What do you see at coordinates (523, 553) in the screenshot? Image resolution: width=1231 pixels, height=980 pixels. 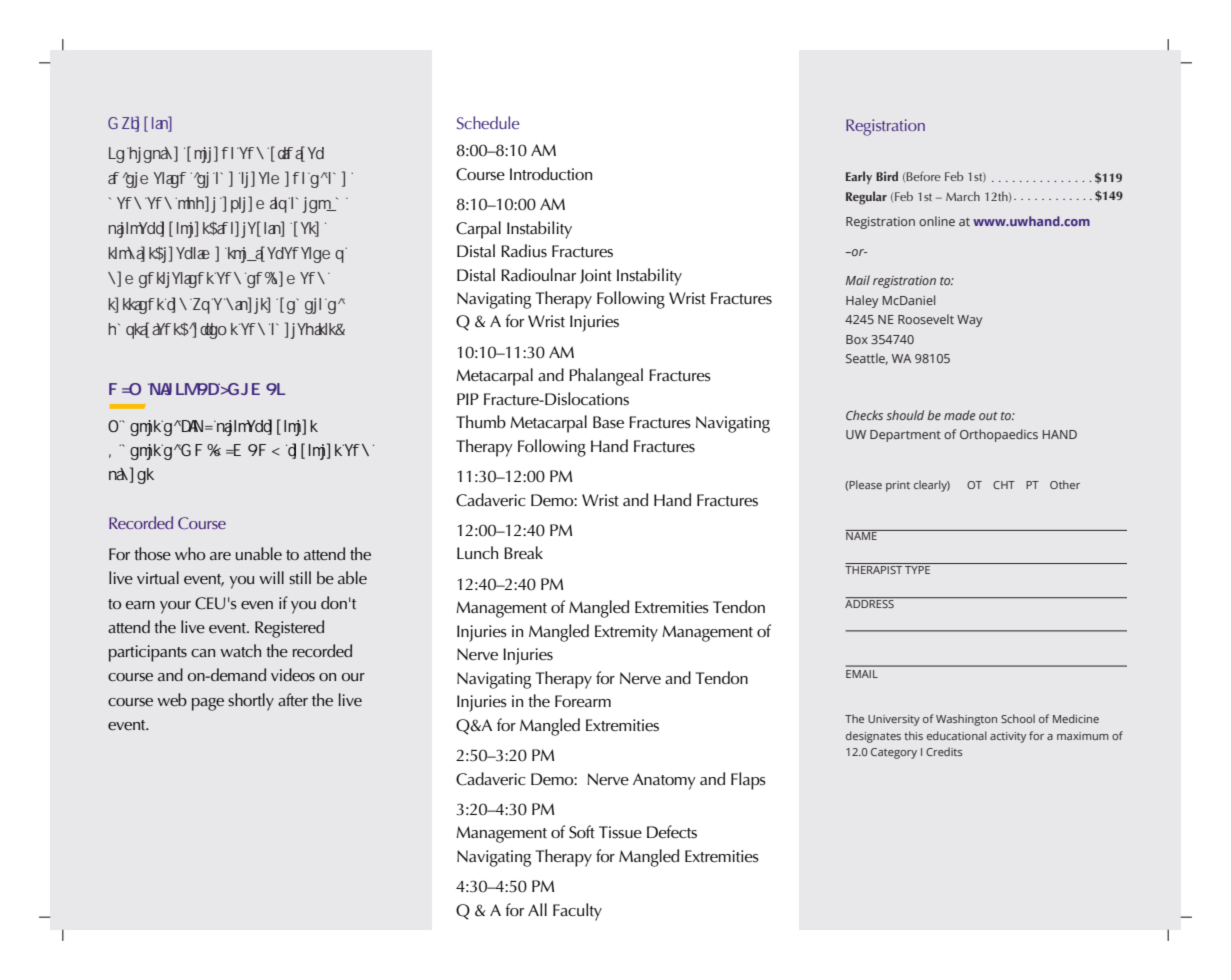 I see `Break` at bounding box center [523, 553].
